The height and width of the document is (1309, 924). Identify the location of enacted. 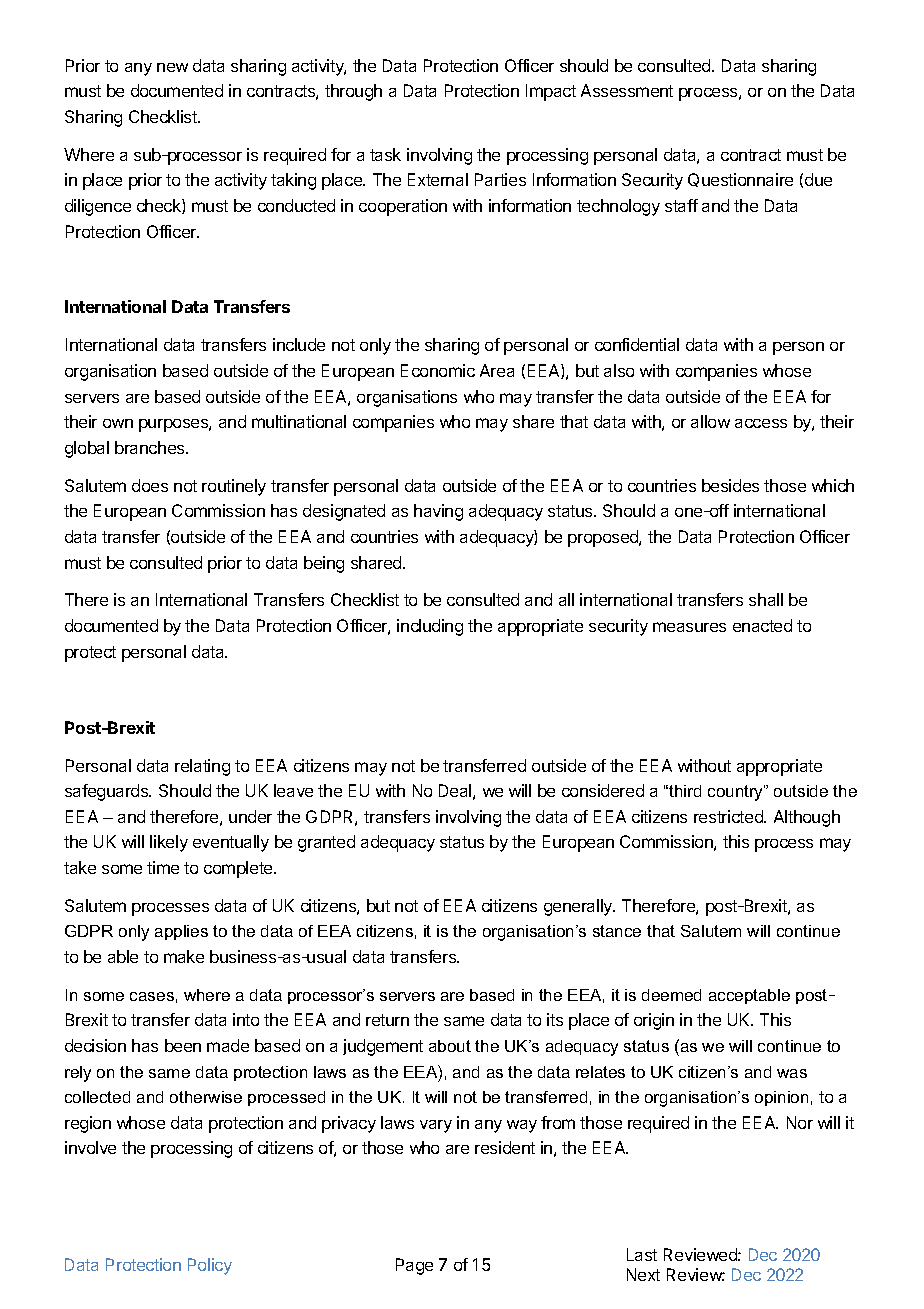
(762, 625).
